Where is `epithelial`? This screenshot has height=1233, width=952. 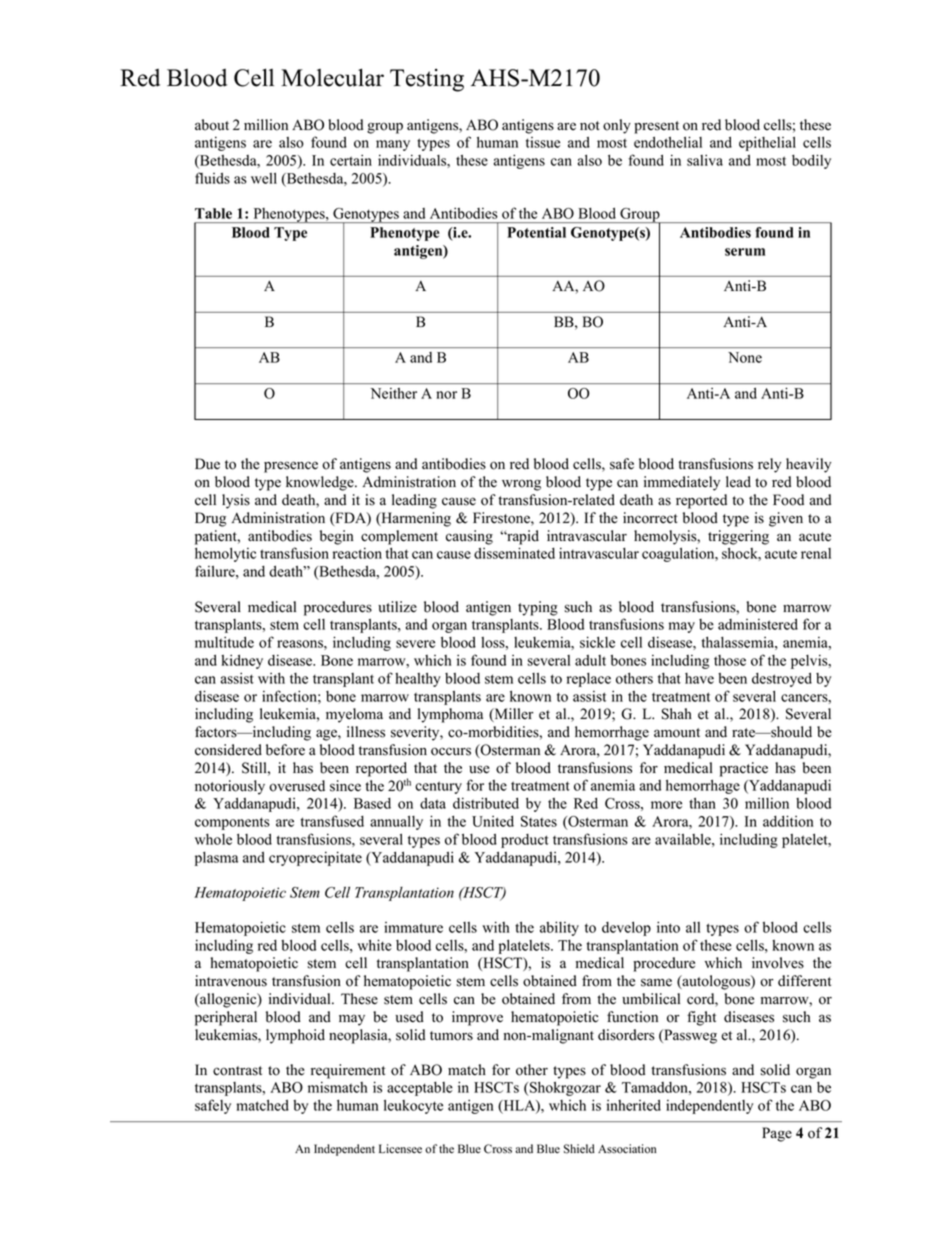
epithelial is located at coordinates (767, 143).
